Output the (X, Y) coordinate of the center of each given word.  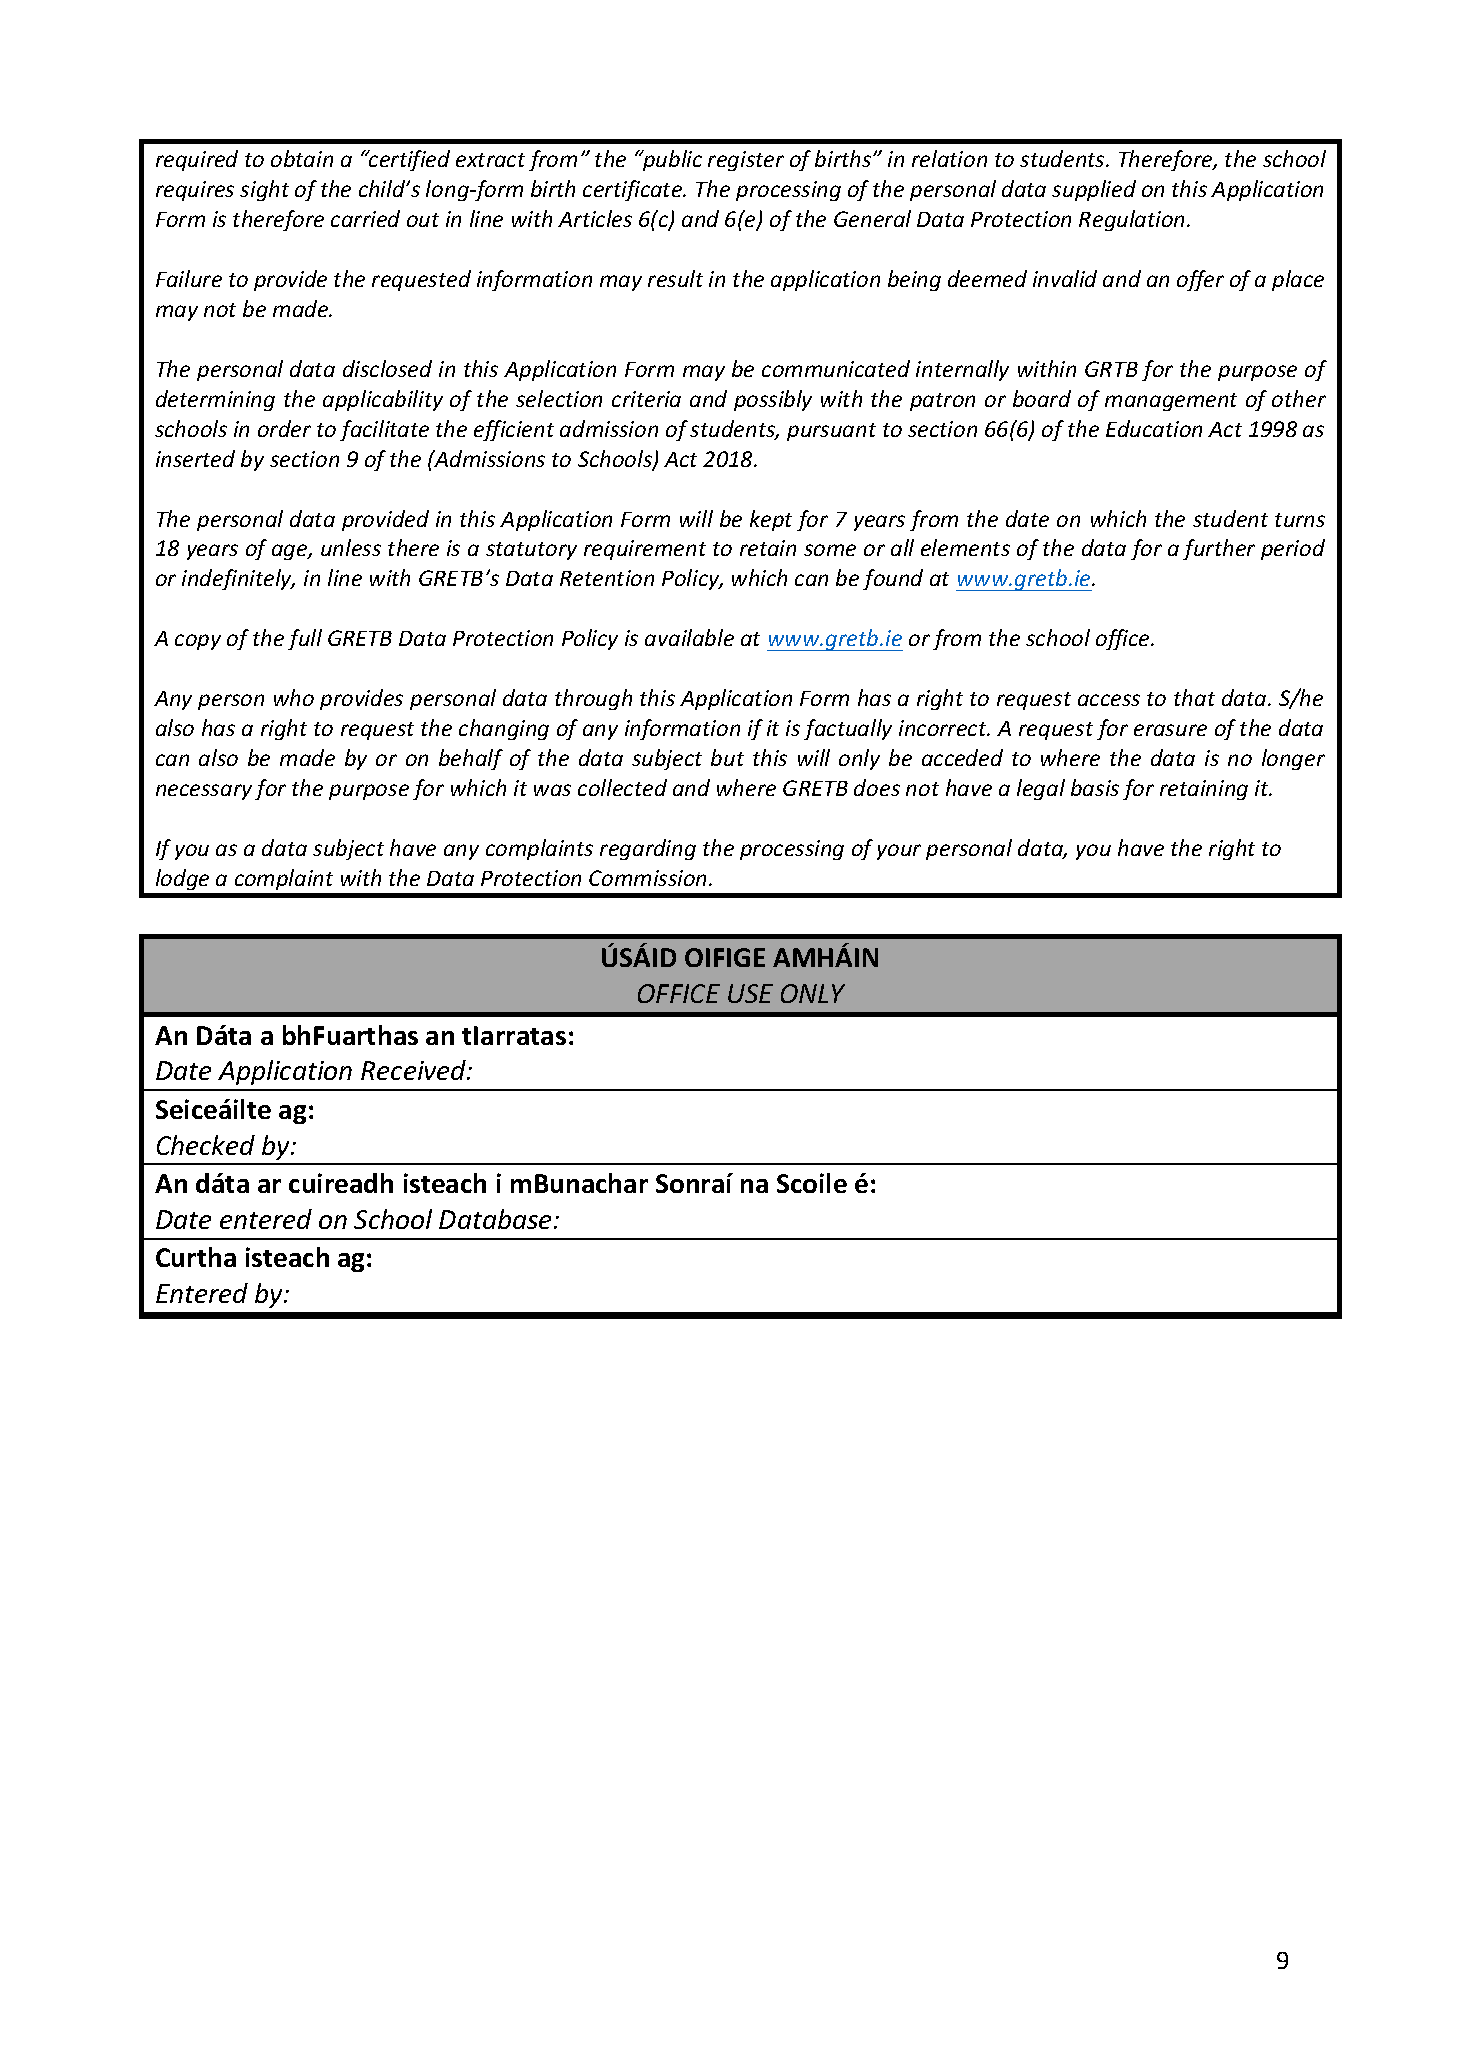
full (305, 639)
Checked (206, 1145)
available (689, 637)
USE (750, 993)
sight (264, 190)
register (746, 161)
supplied (1094, 190)
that (1194, 697)
